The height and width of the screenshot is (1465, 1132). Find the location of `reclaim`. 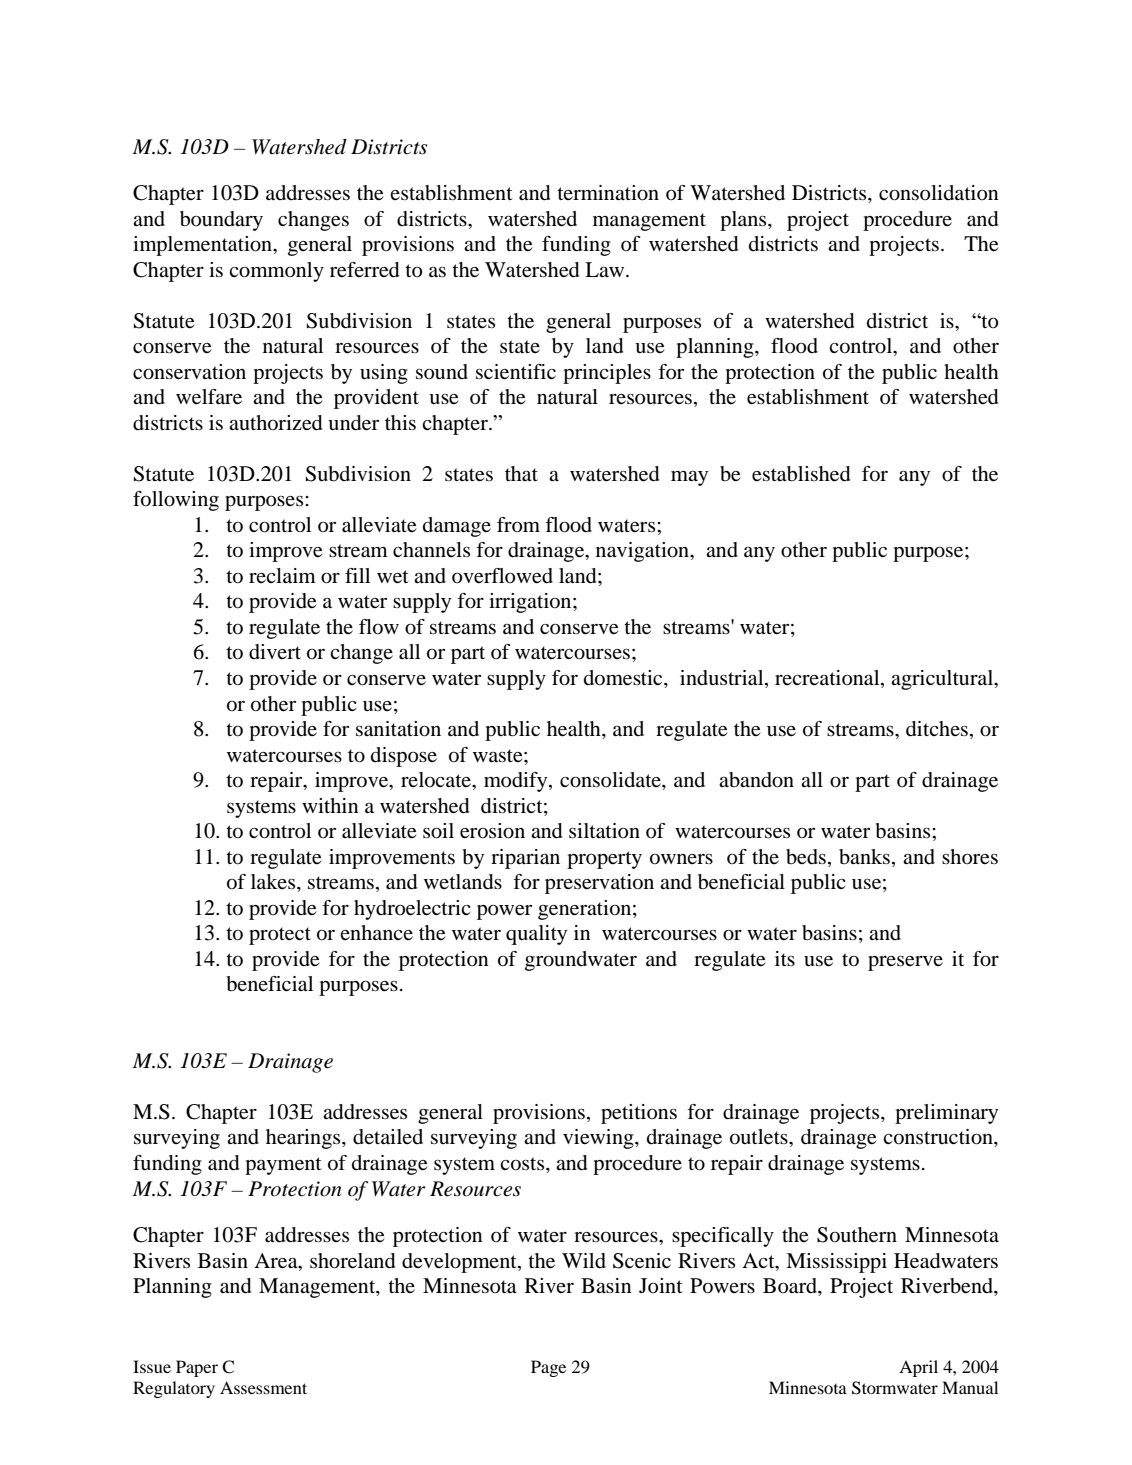

reclaim is located at coordinates (282, 575).
